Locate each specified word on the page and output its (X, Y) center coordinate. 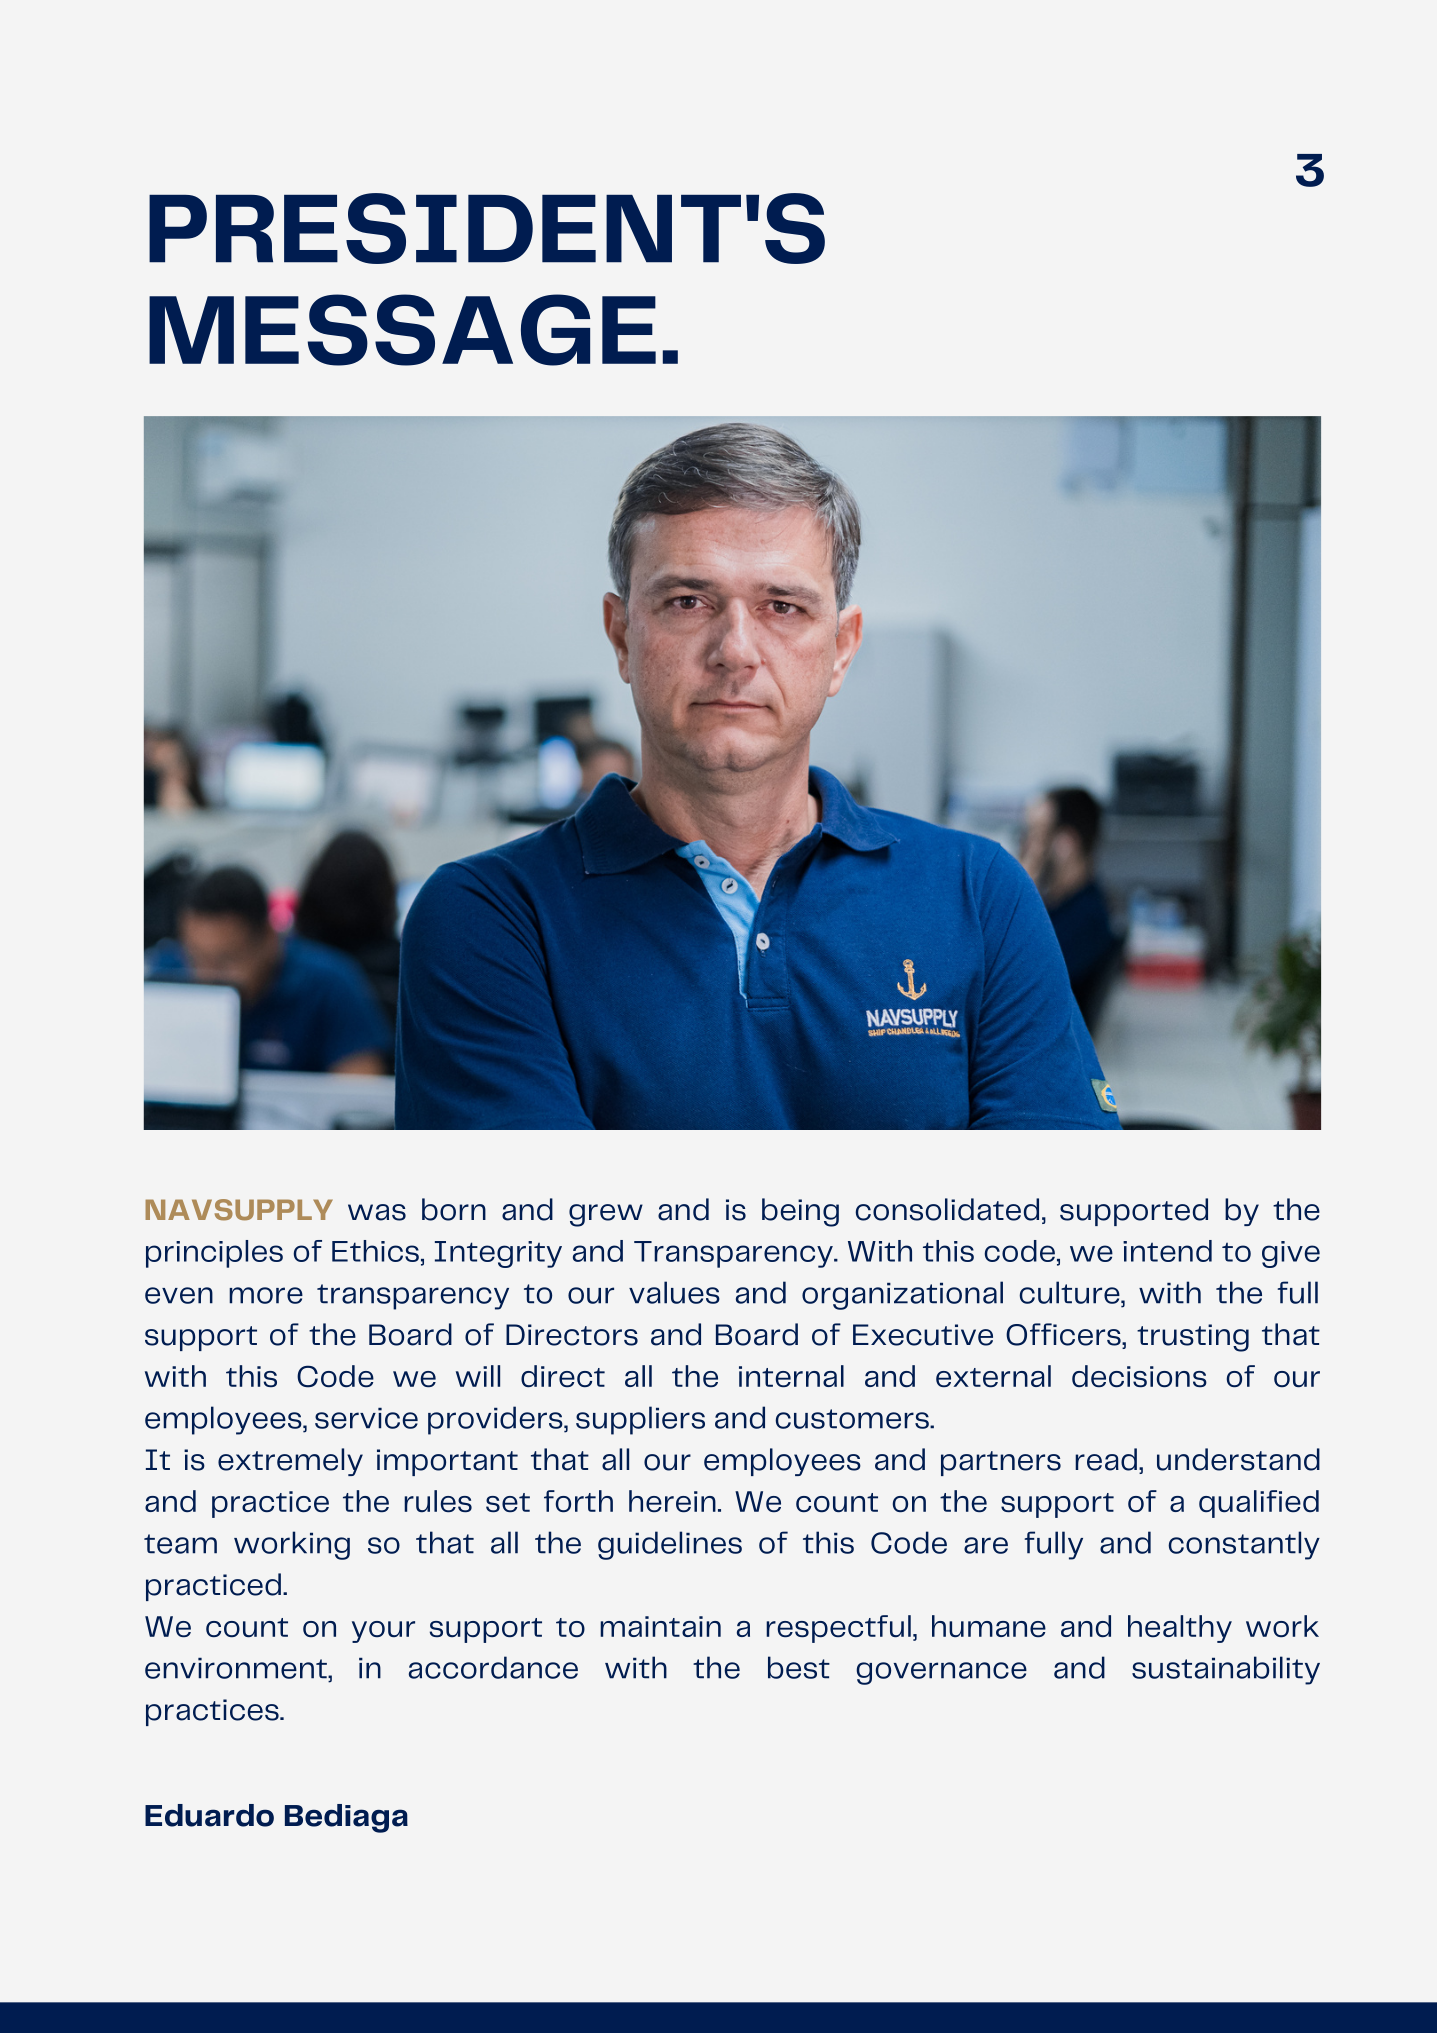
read (1106, 1459)
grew (606, 1215)
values (674, 1292)
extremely (290, 1462)
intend (1167, 1251)
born (454, 1209)
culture (1070, 1292)
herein (672, 1501)
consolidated (947, 1209)
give (1291, 1254)
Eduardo (209, 1815)
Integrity (498, 1254)
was (377, 1212)
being (800, 1212)
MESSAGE (402, 330)
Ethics (375, 1251)
